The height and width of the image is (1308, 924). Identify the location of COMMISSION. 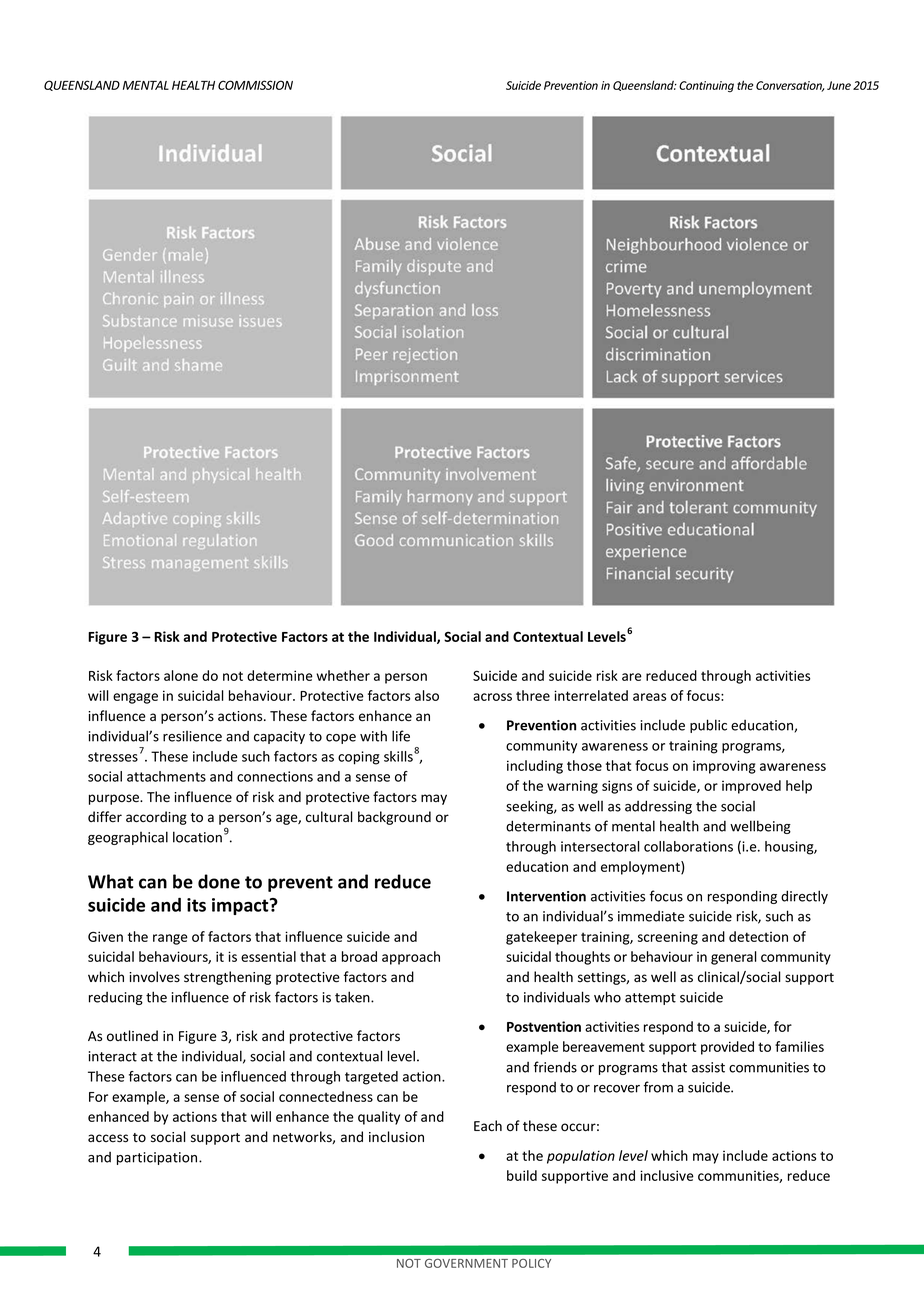
(255, 85).
